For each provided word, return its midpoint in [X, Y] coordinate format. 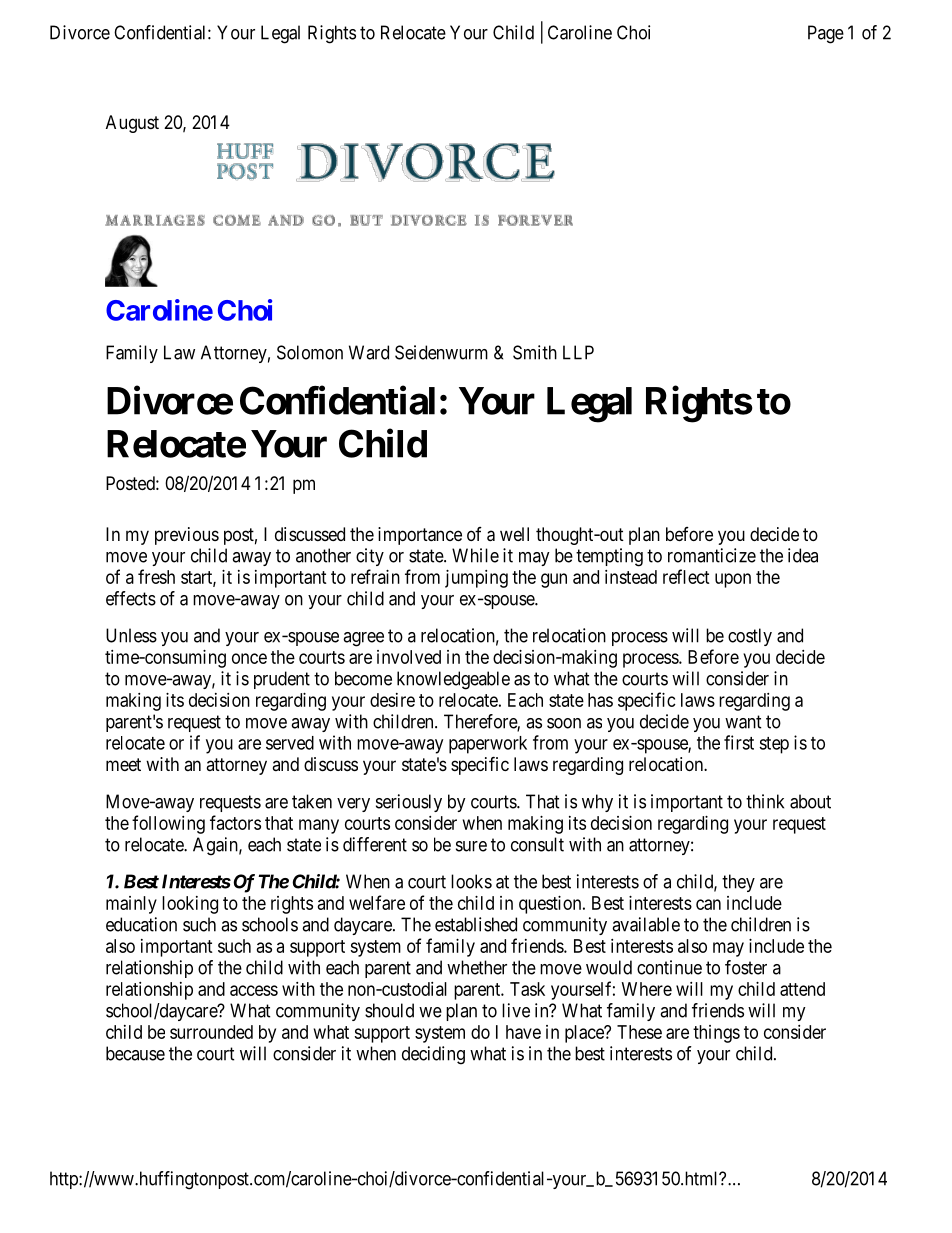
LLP [578, 352]
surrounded [211, 1032]
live [516, 1010]
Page [826, 34]
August [132, 124]
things [716, 1034]
